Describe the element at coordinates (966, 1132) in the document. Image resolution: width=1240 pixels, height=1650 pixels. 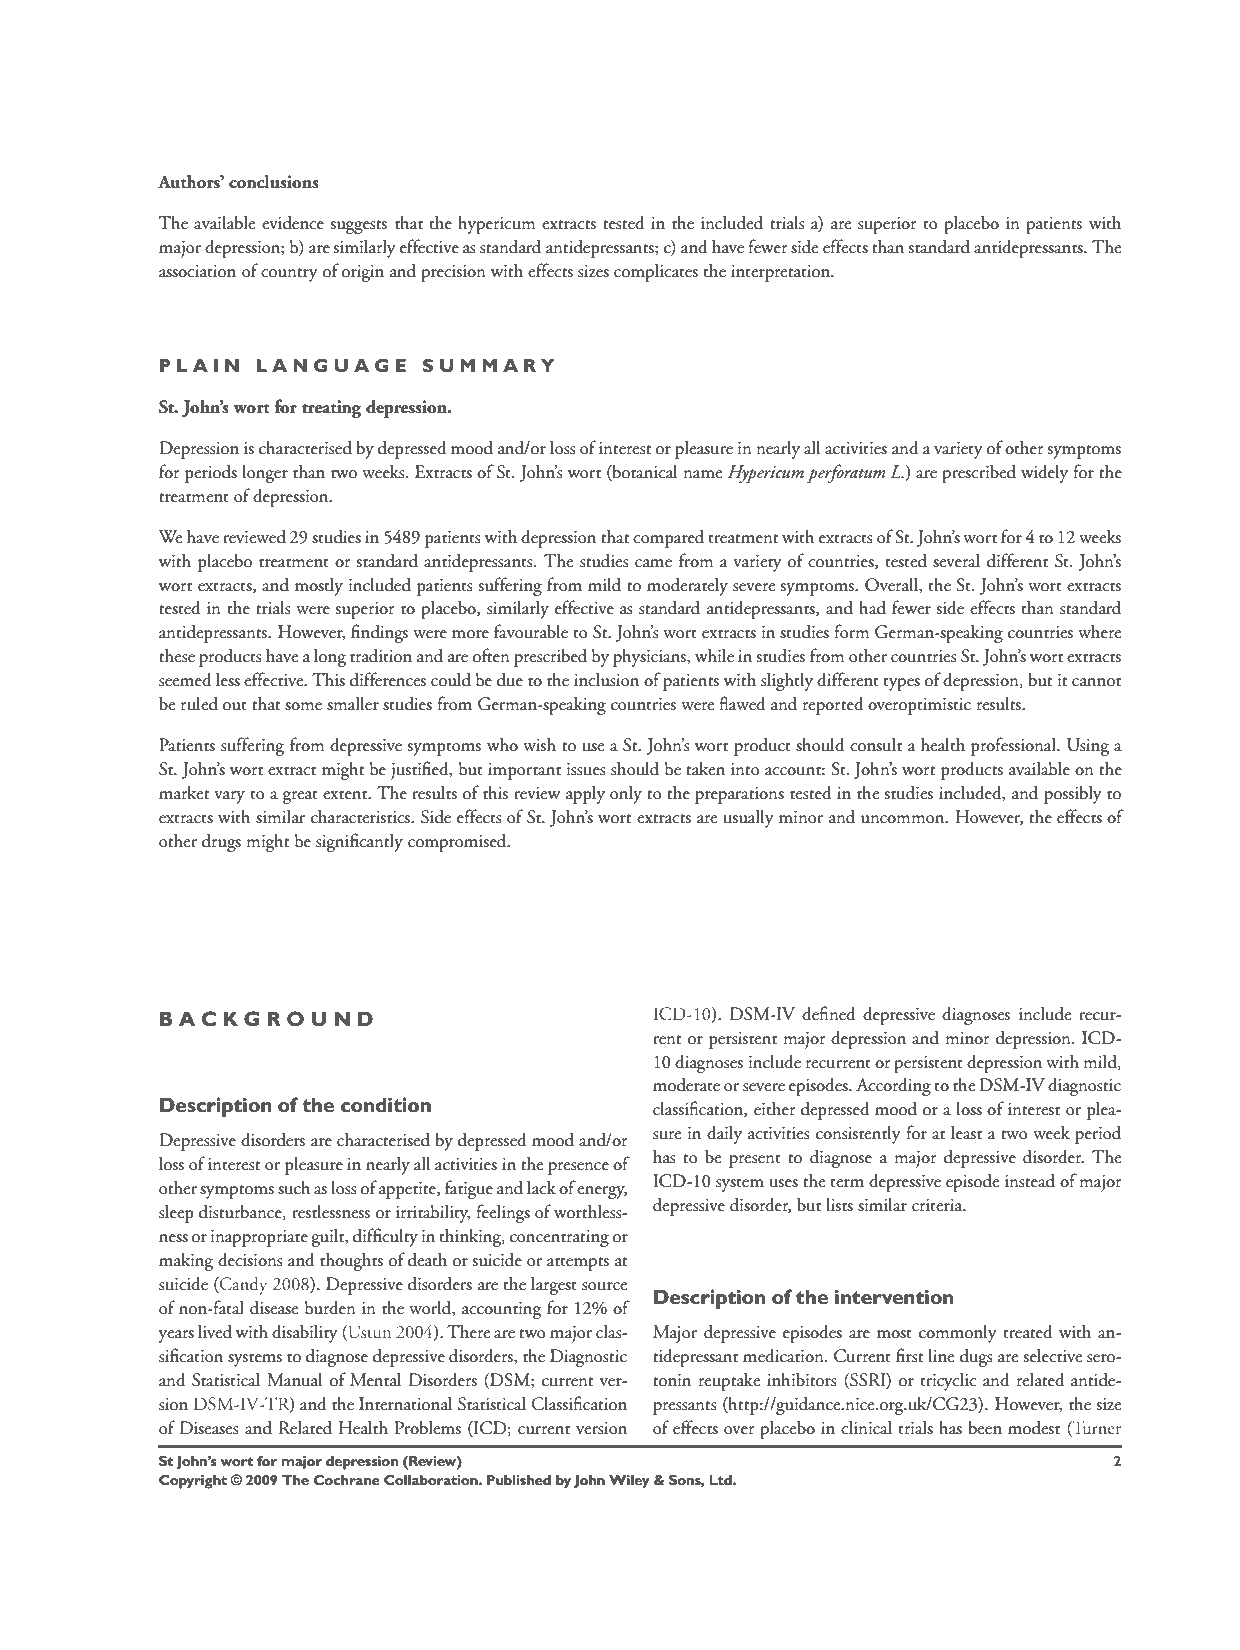
I see `least` at that location.
